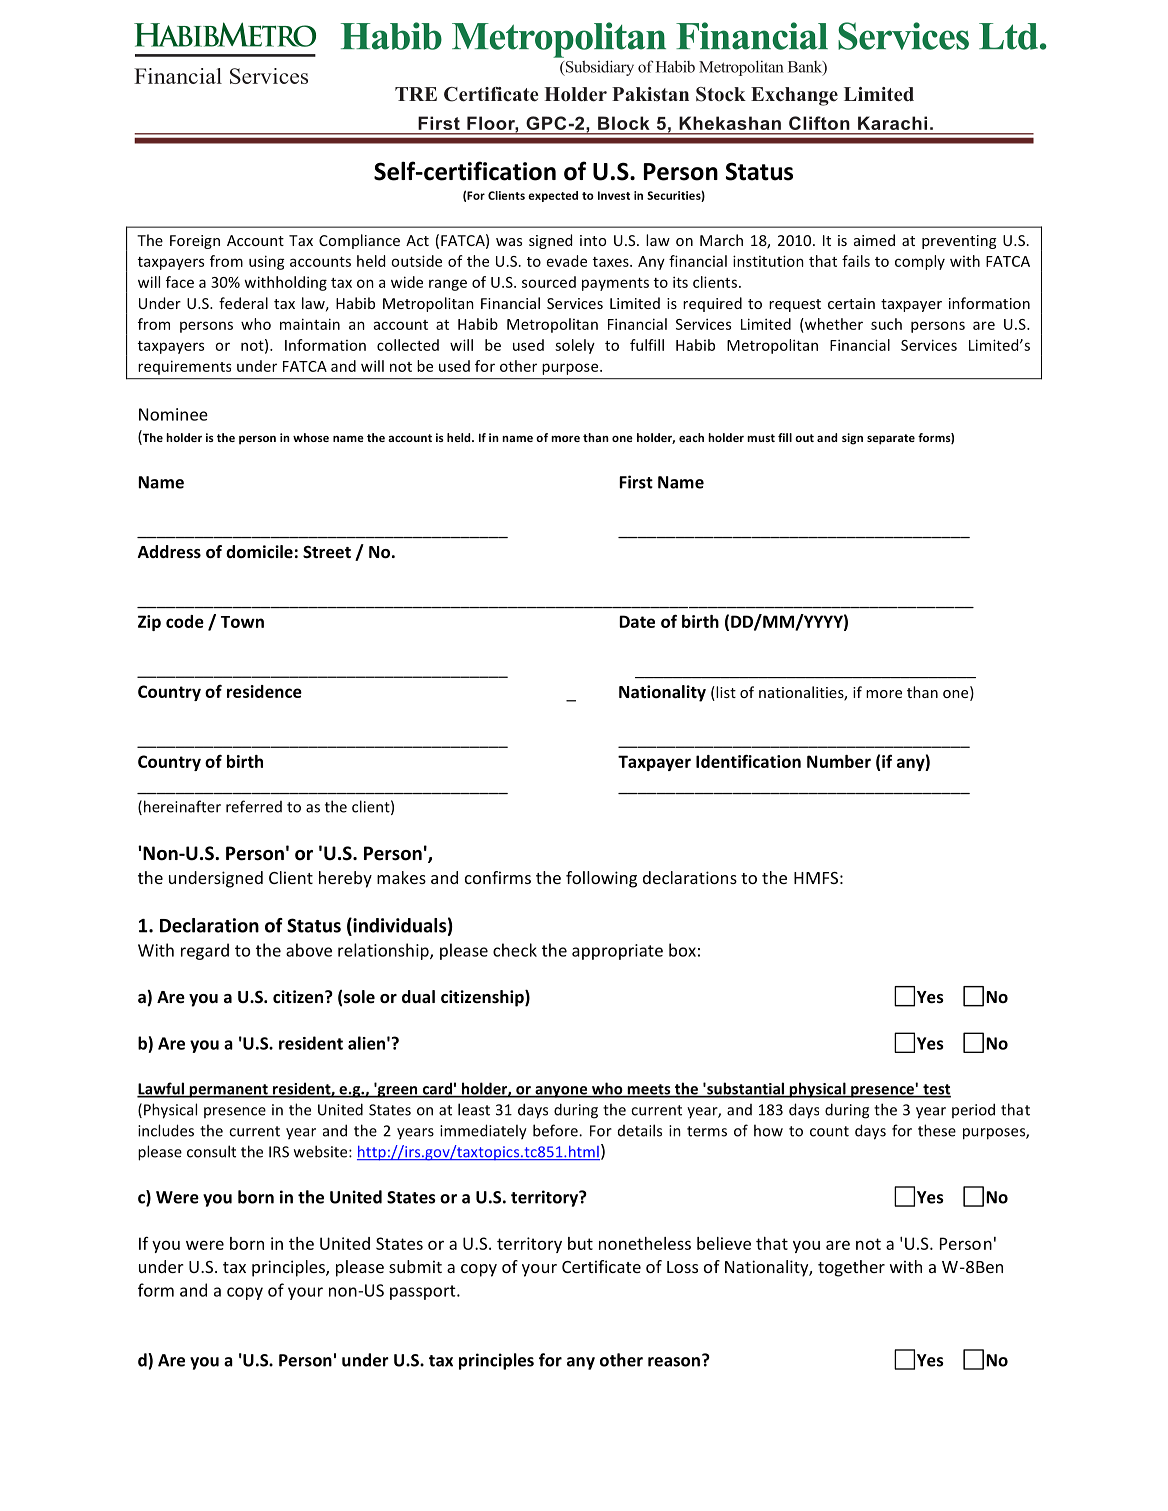  What do you see at coordinates (259, 552) in the document?
I see `domicile` at bounding box center [259, 552].
